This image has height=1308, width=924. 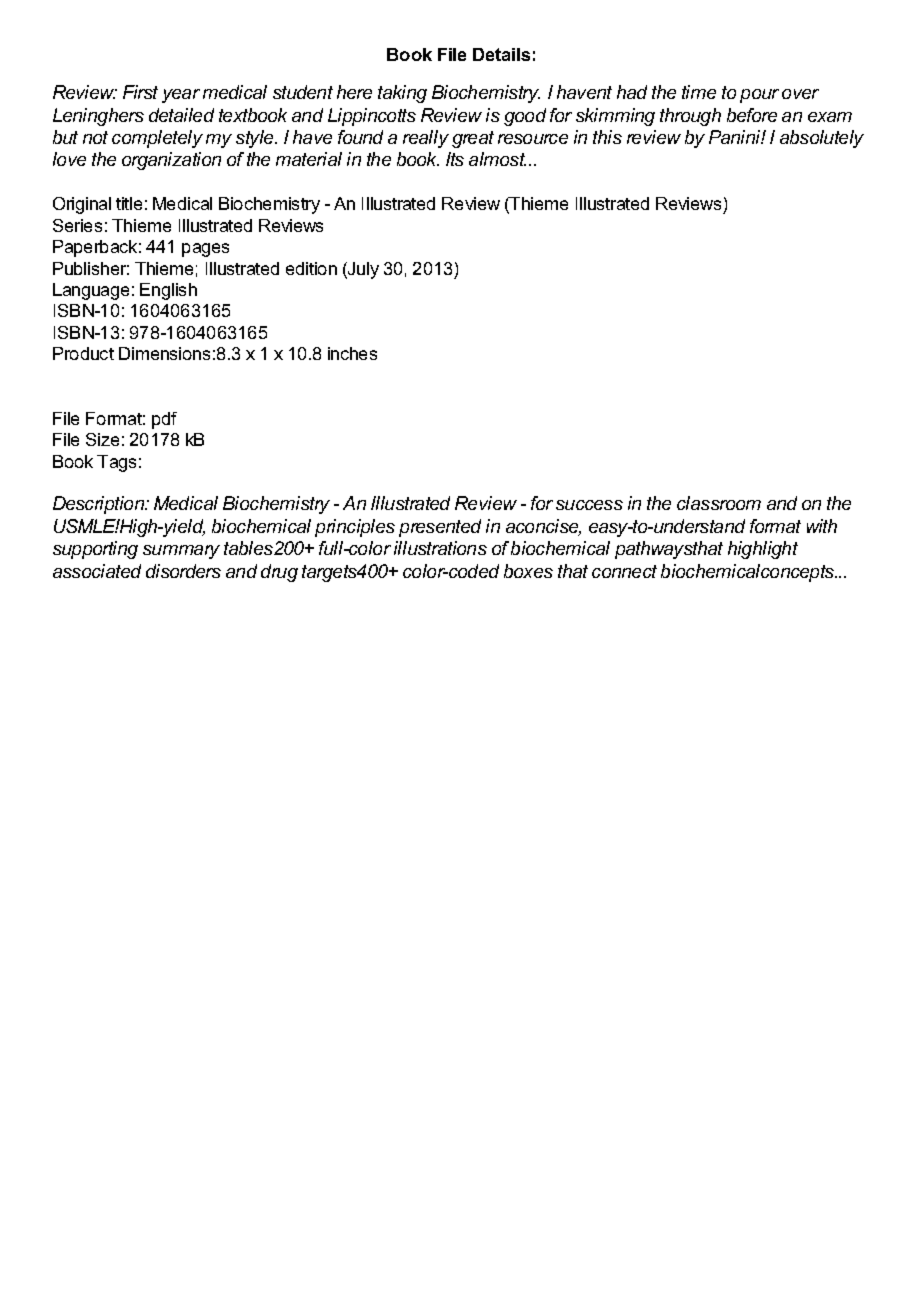 I want to click on English, so click(x=168, y=291).
